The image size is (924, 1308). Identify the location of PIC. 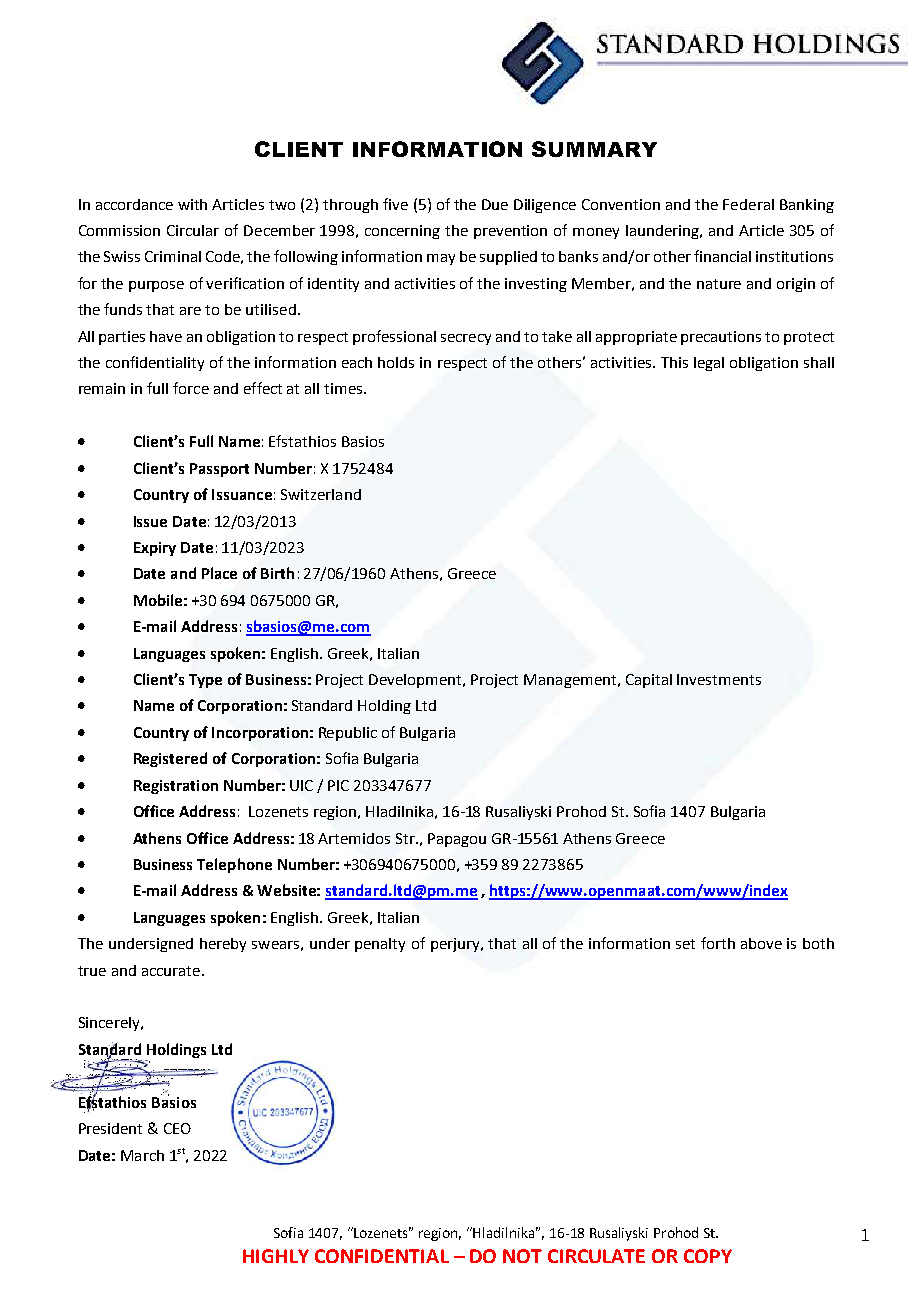
(338, 785).
